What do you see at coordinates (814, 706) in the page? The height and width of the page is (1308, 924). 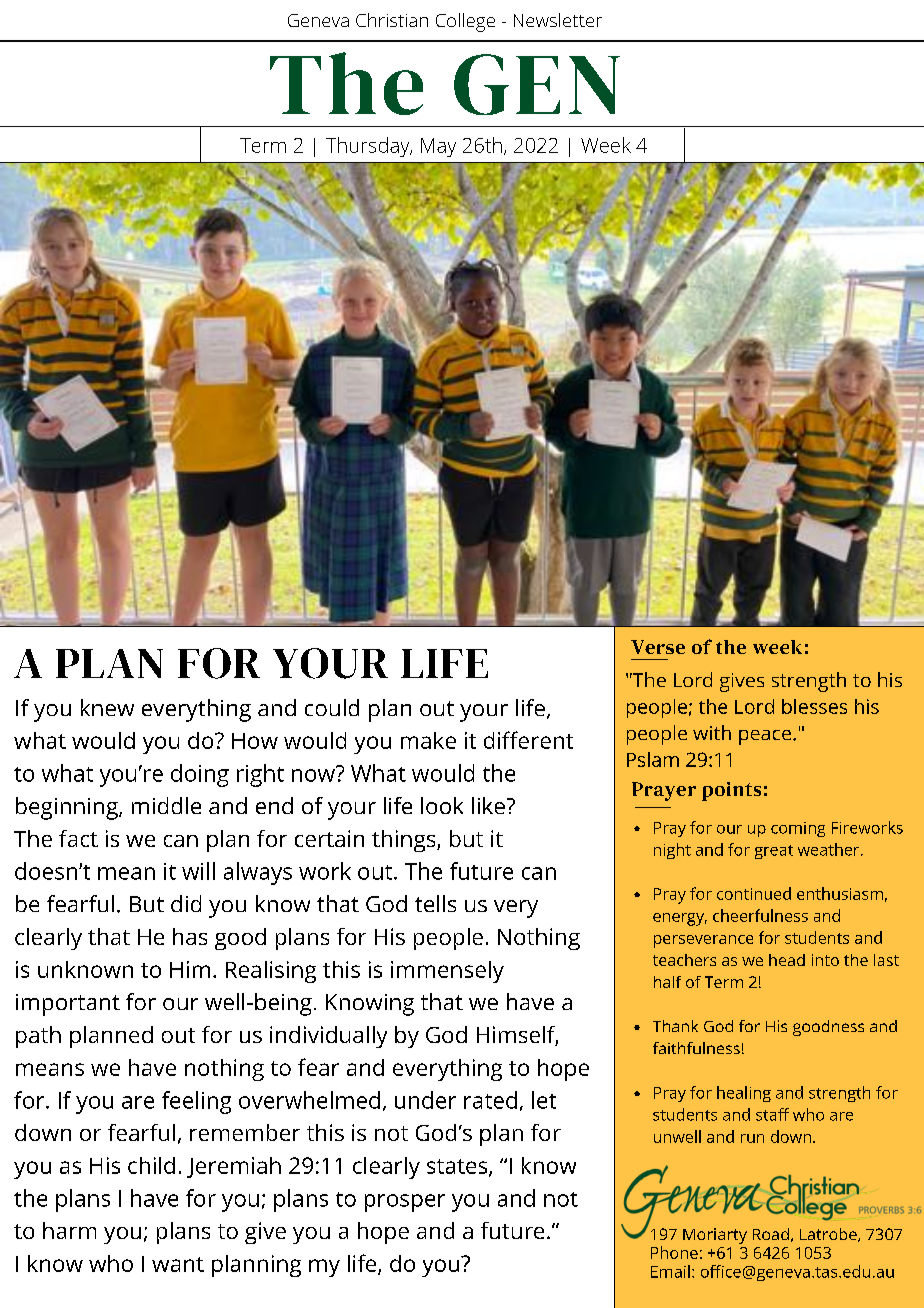 I see `blesses` at bounding box center [814, 706].
